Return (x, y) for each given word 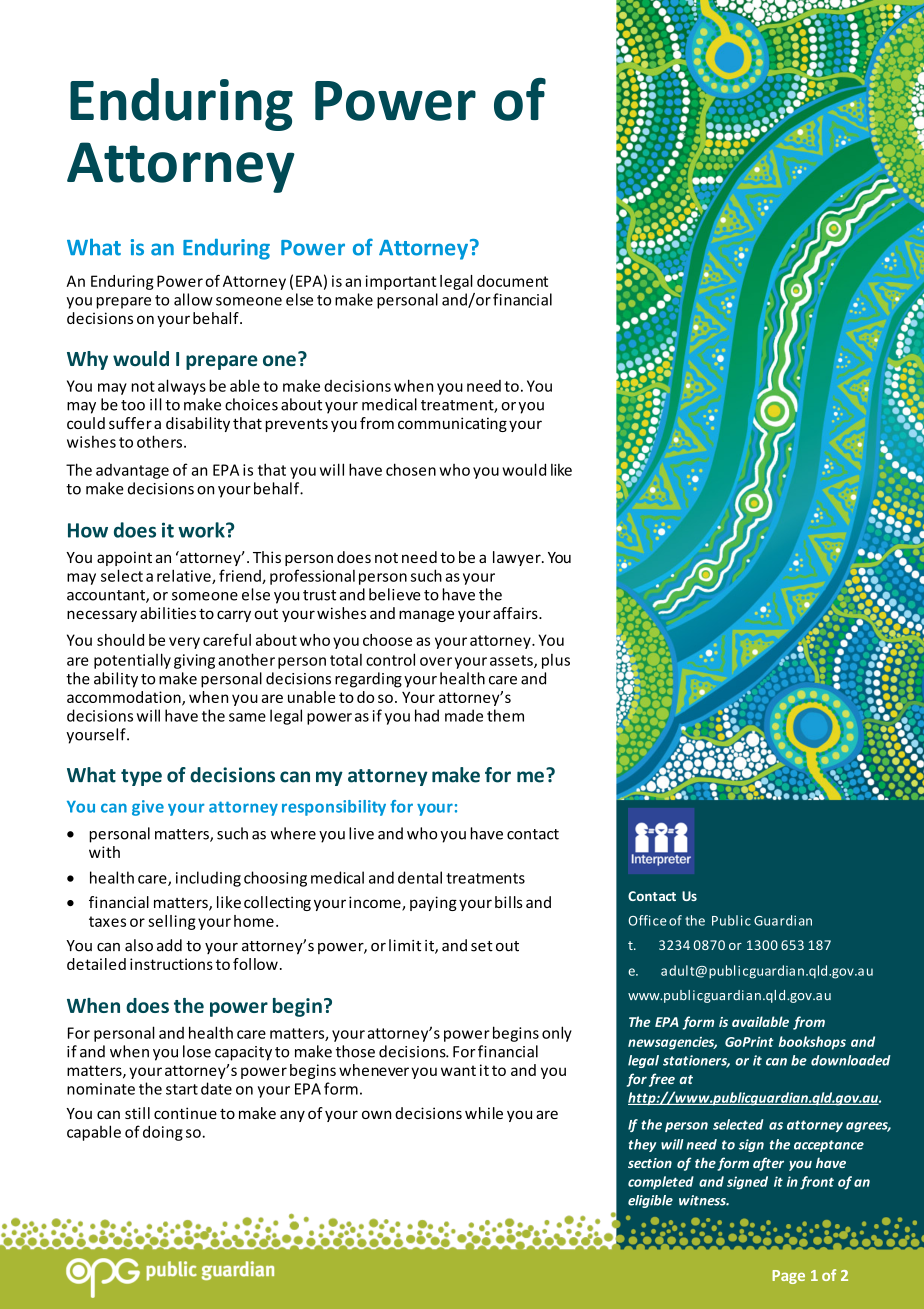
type (141, 777)
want (458, 1070)
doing (163, 1133)
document (512, 281)
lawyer (518, 558)
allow (193, 299)
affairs (516, 613)
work (202, 530)
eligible (650, 1201)
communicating (452, 424)
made (464, 715)
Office (647, 920)
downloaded (851, 1060)
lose (197, 1051)
